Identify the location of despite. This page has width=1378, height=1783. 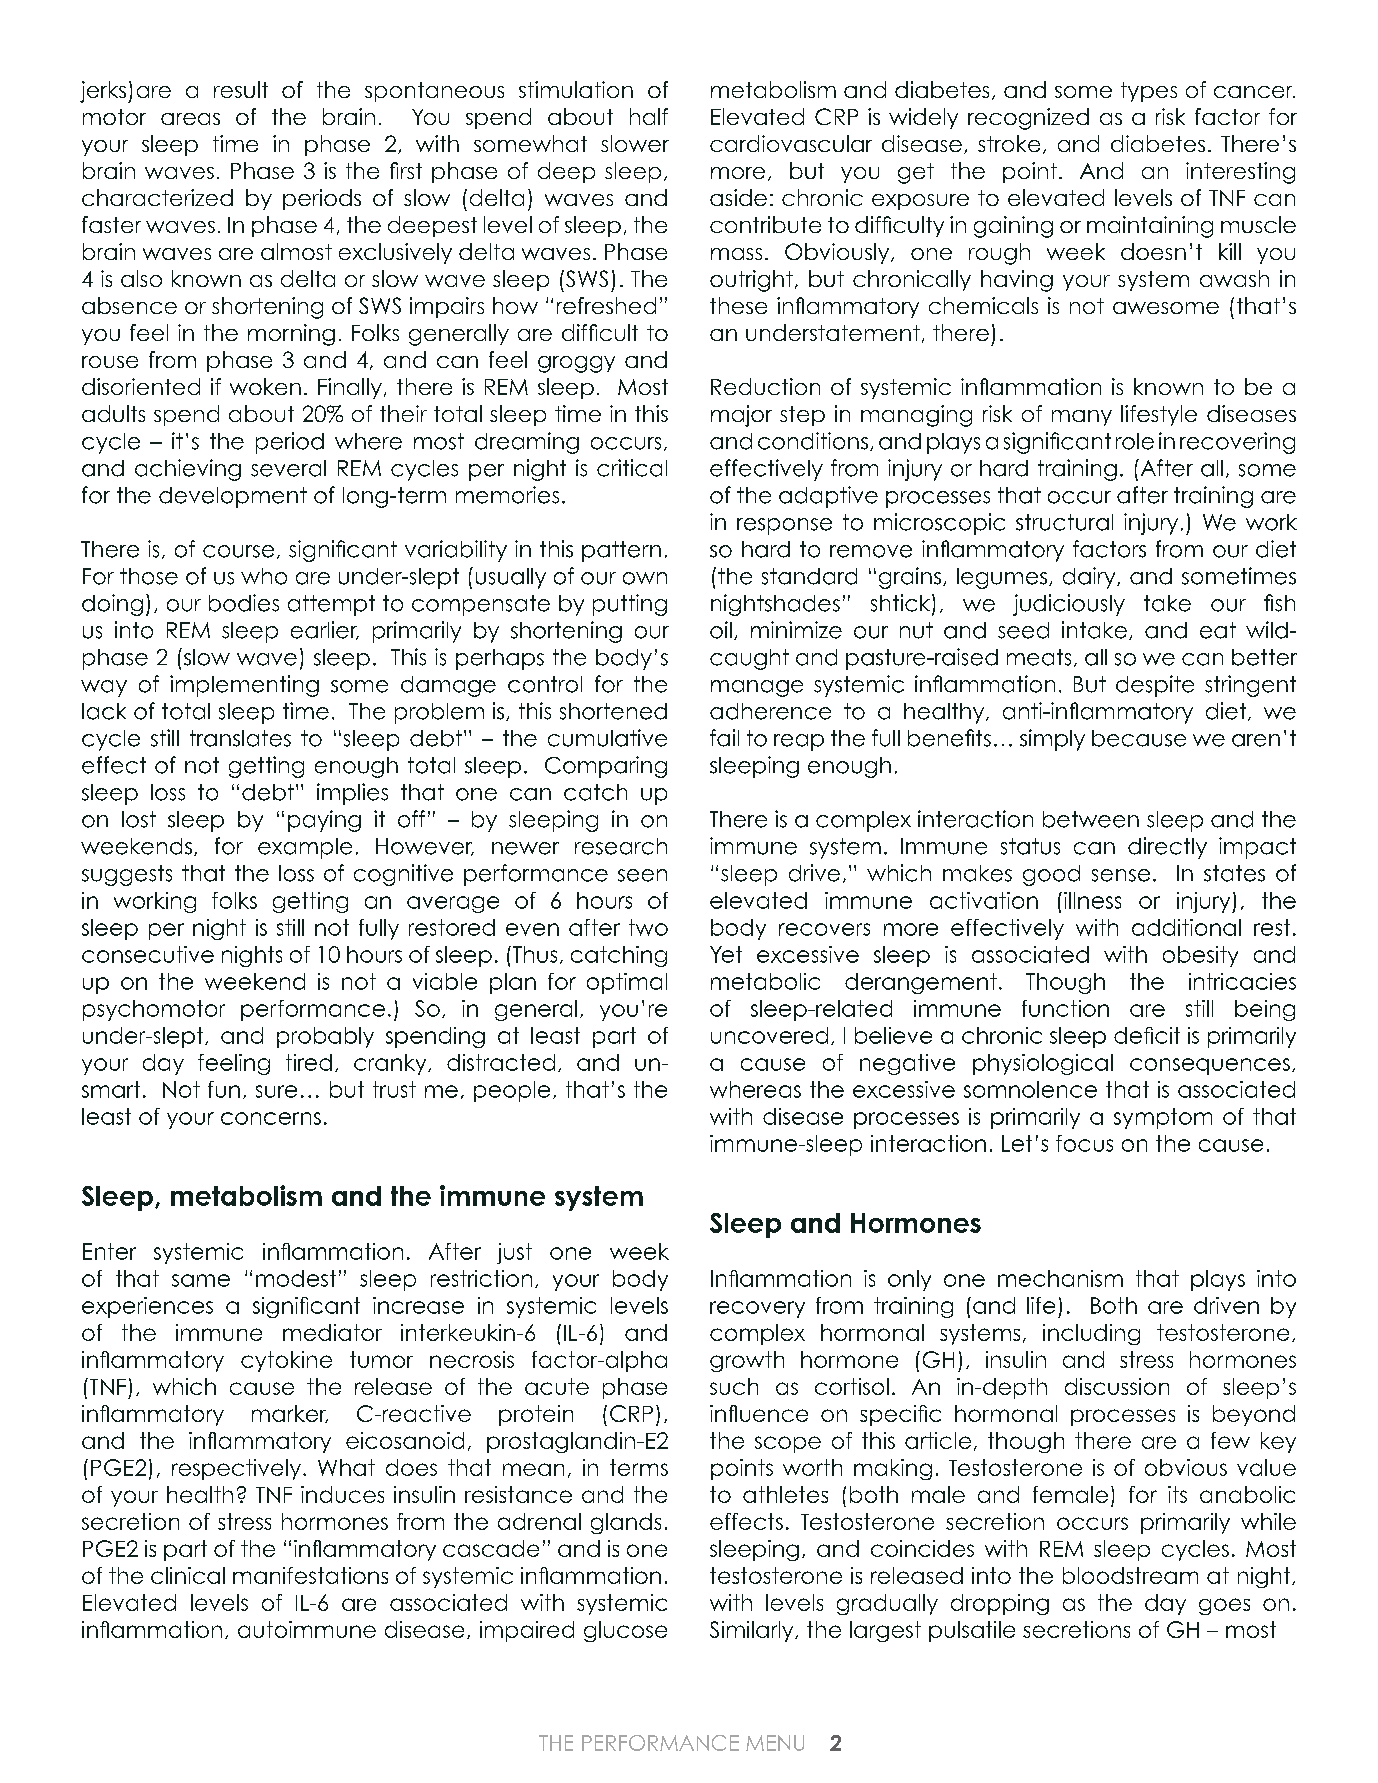
(1155, 686).
